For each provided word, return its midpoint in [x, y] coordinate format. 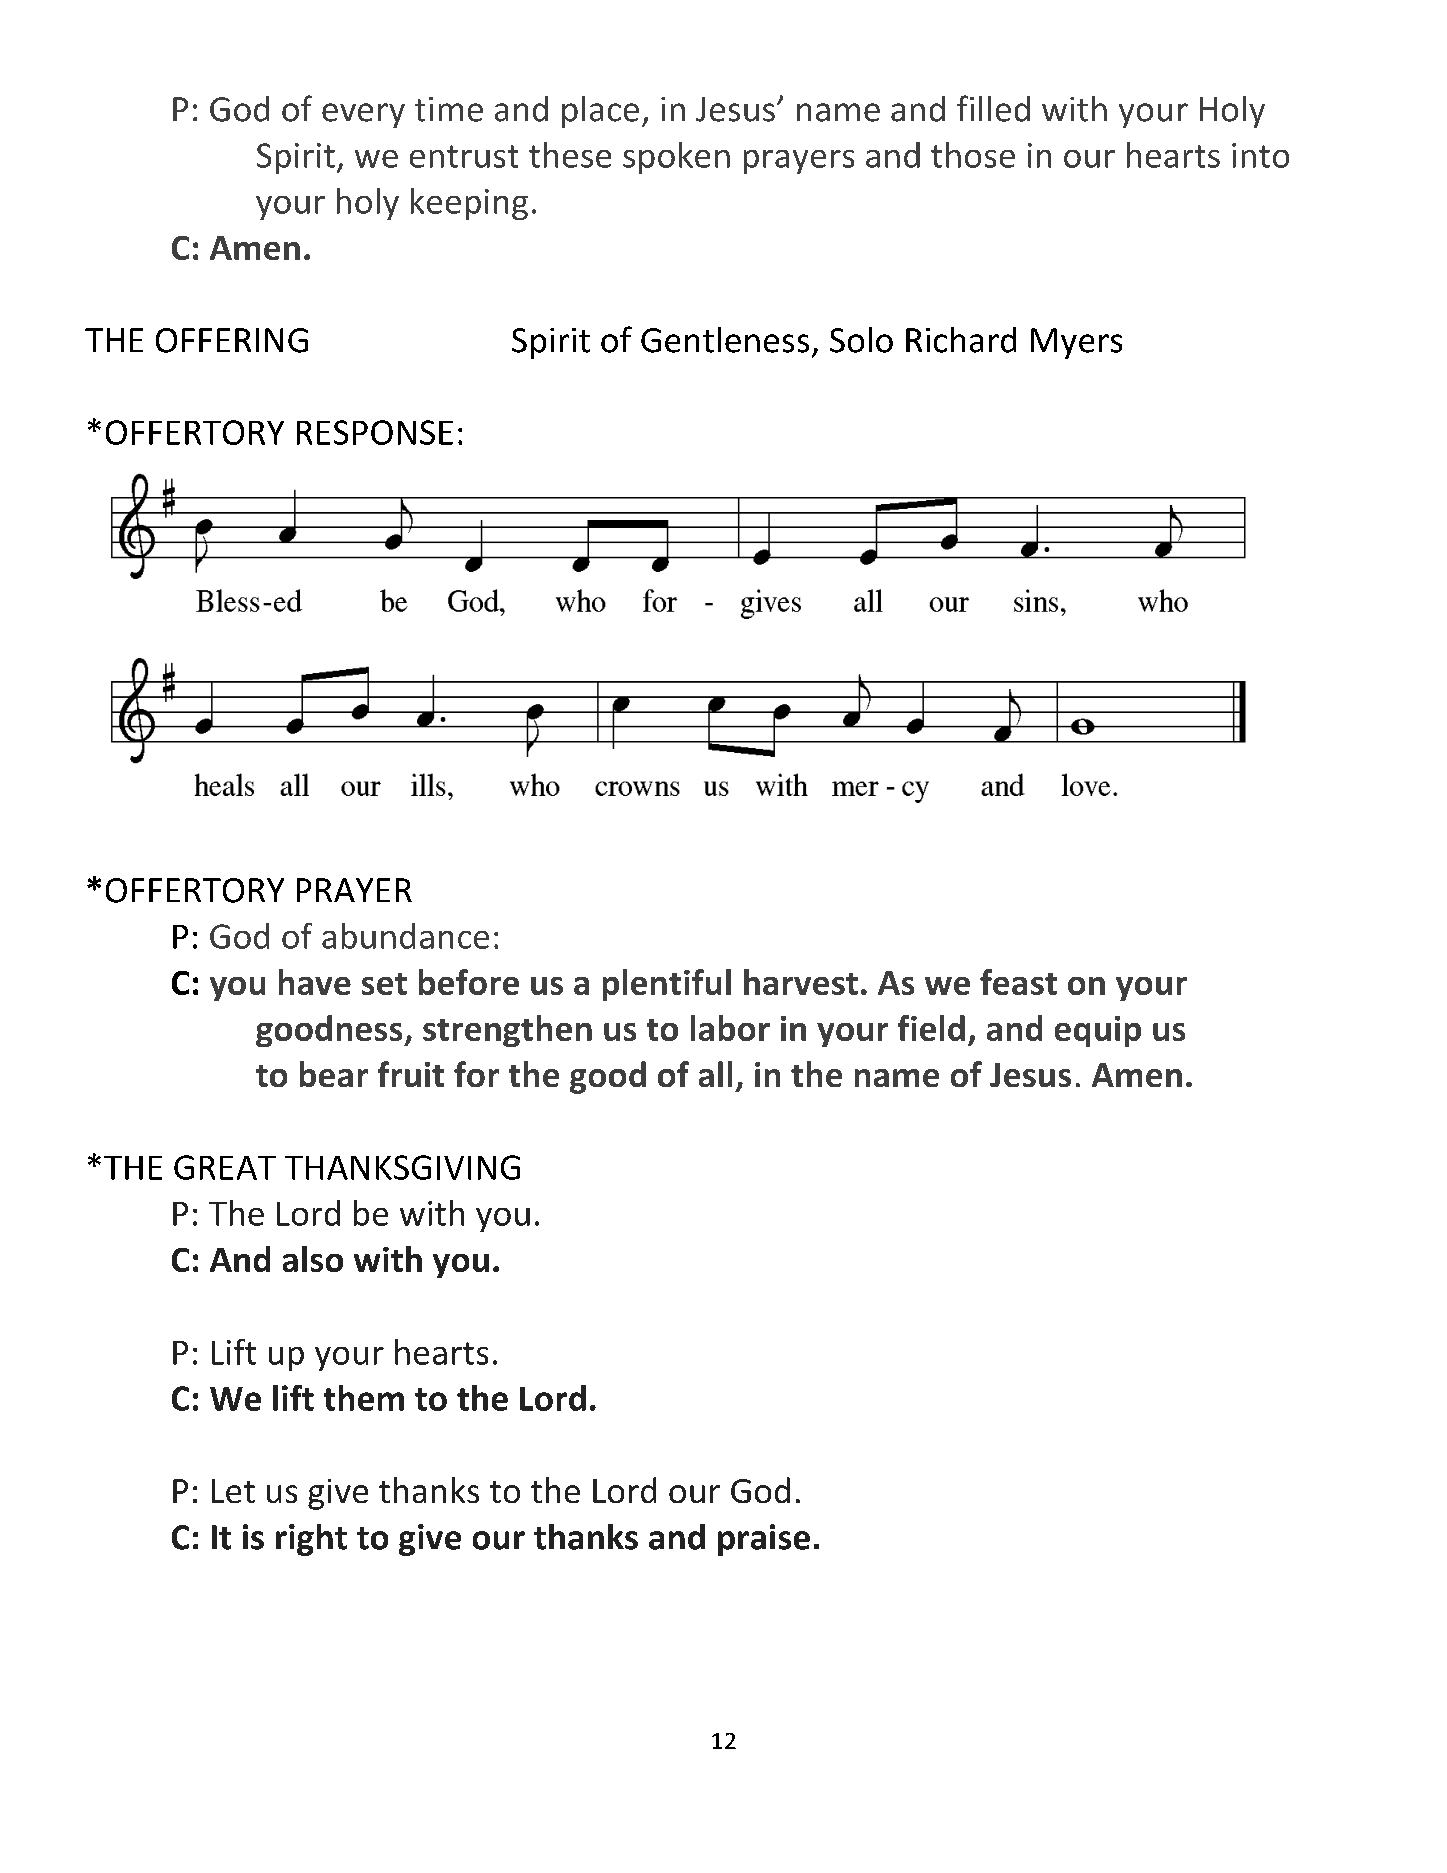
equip [1098, 1031]
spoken [676, 158]
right [311, 1540]
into [1260, 155]
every [363, 115]
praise [764, 1540]
